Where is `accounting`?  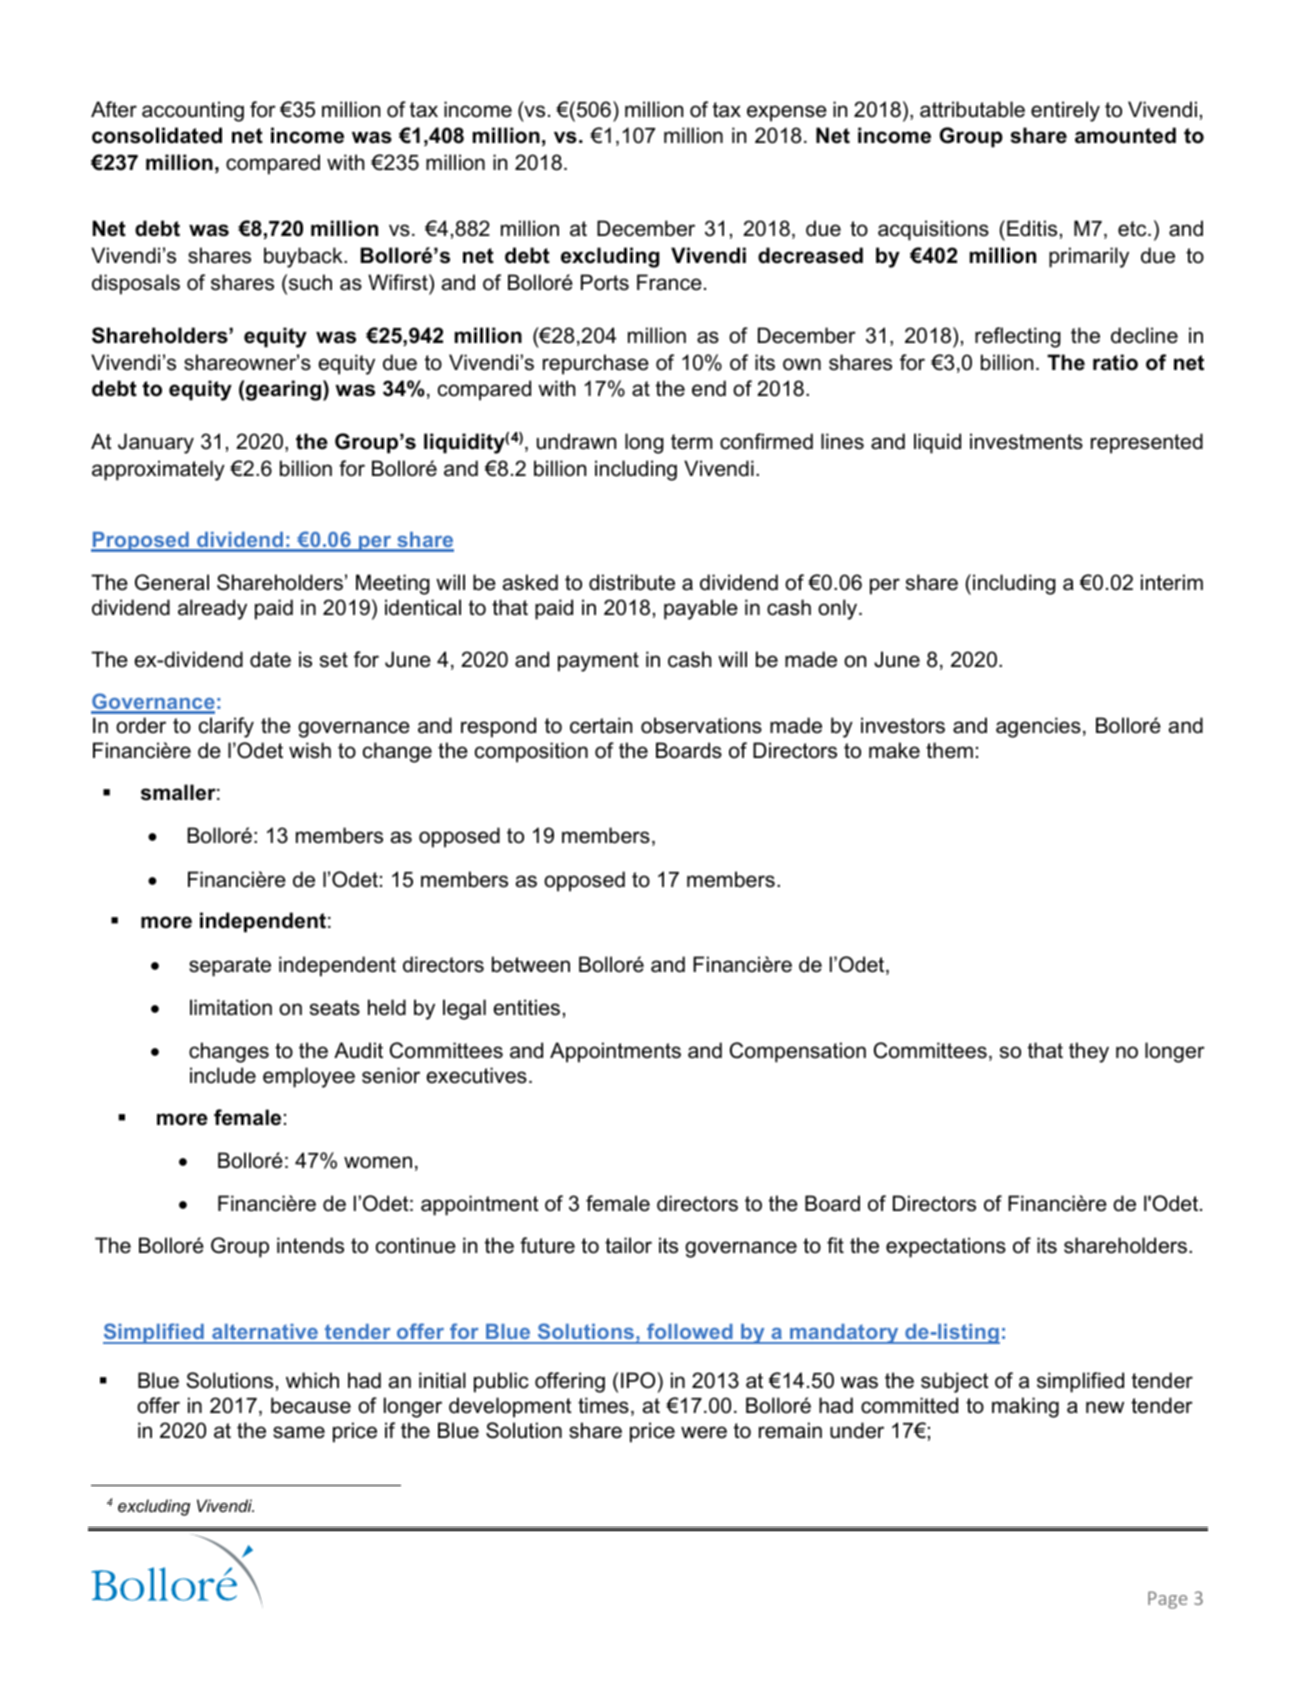 accounting is located at coordinates (193, 111).
